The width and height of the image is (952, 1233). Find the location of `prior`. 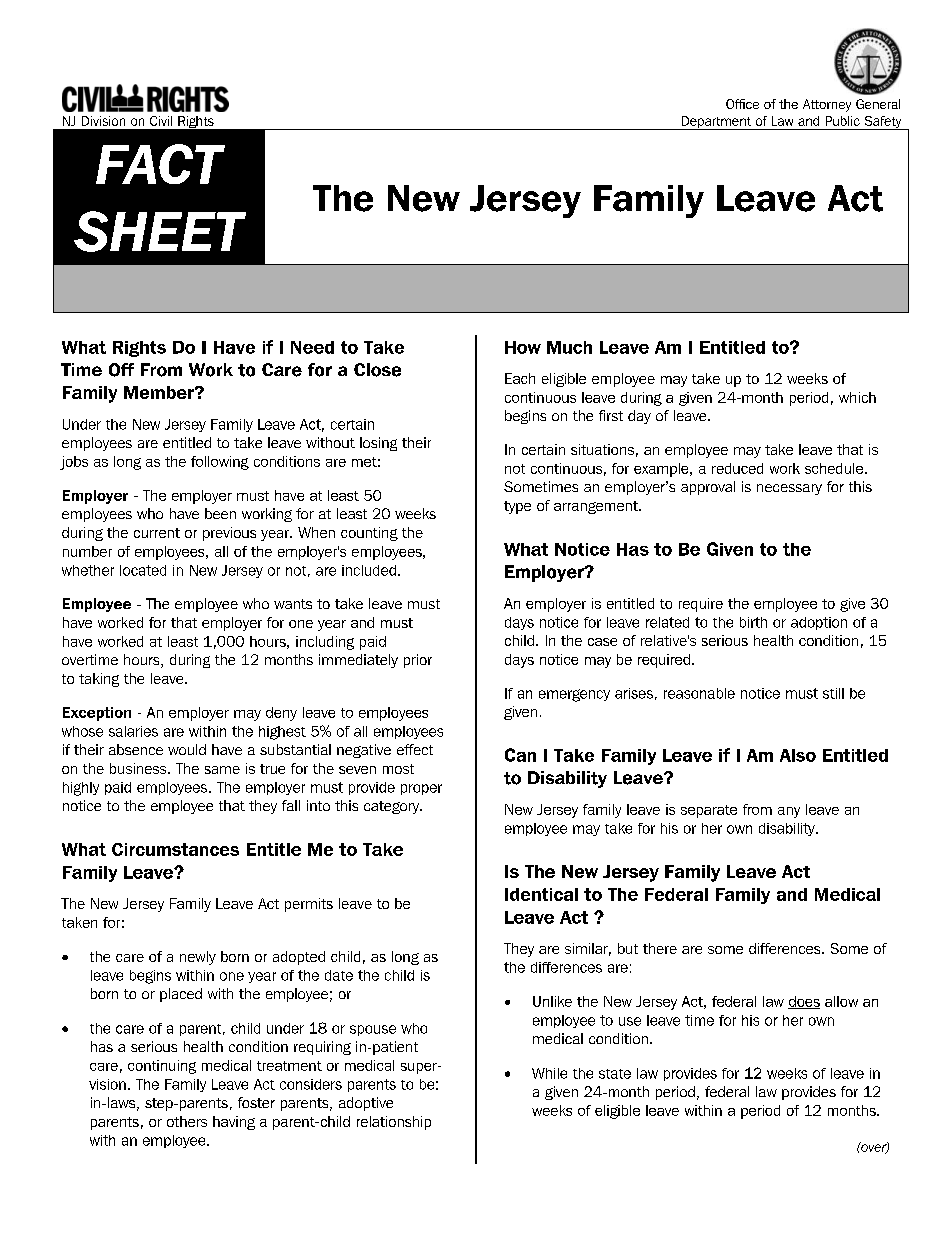

prior is located at coordinates (418, 661).
